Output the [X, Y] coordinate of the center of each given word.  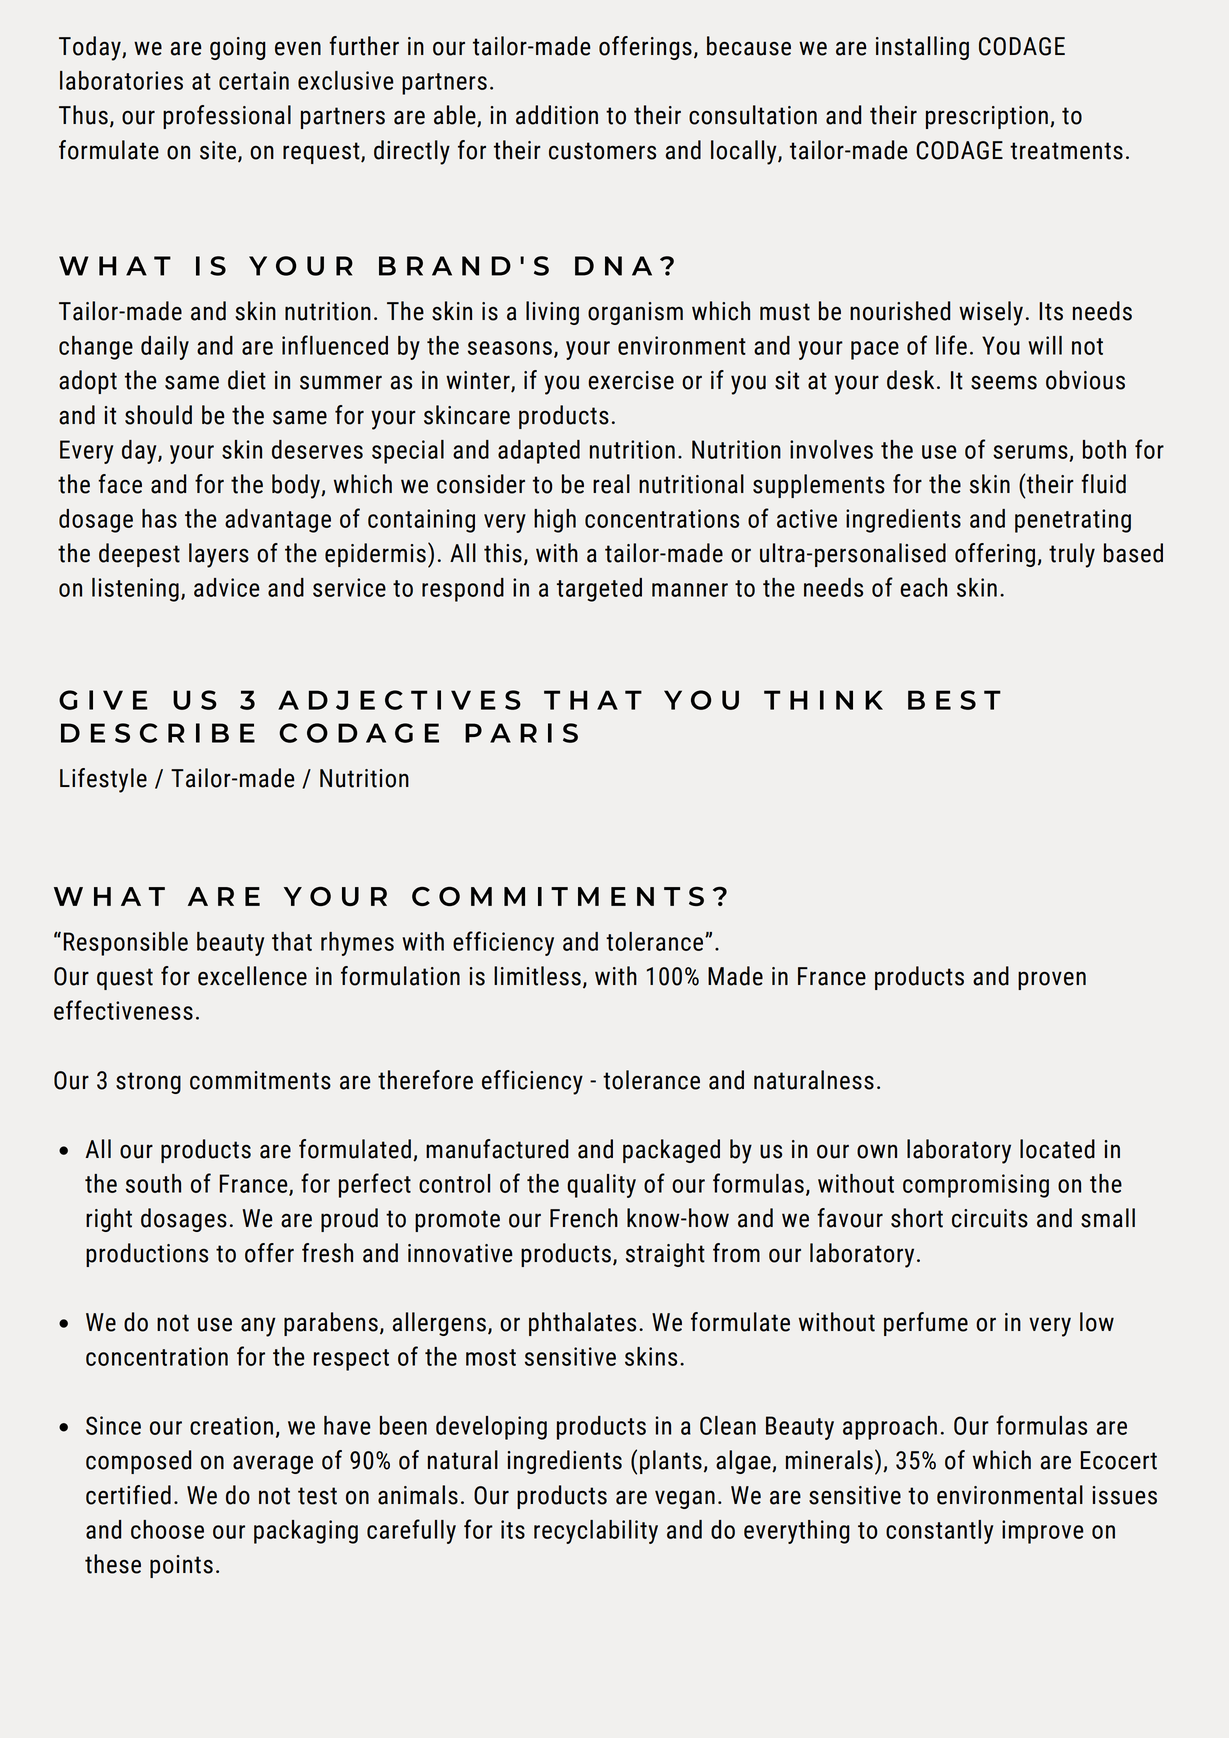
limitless [537, 976]
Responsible [126, 944]
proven [1052, 980]
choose [167, 1529]
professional [227, 117]
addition [557, 115]
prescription [987, 117]
